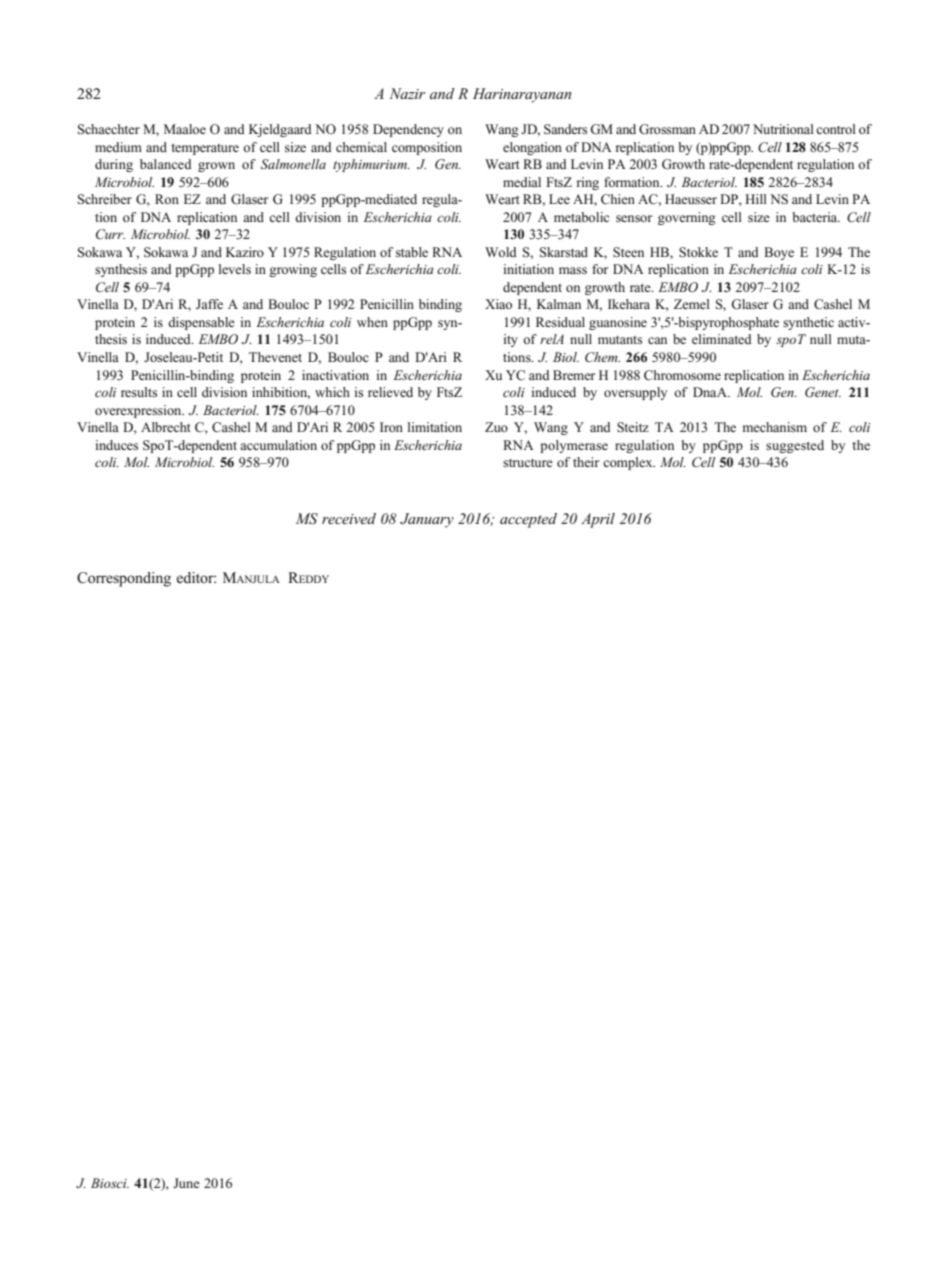  I want to click on accepted, so click(528, 520).
